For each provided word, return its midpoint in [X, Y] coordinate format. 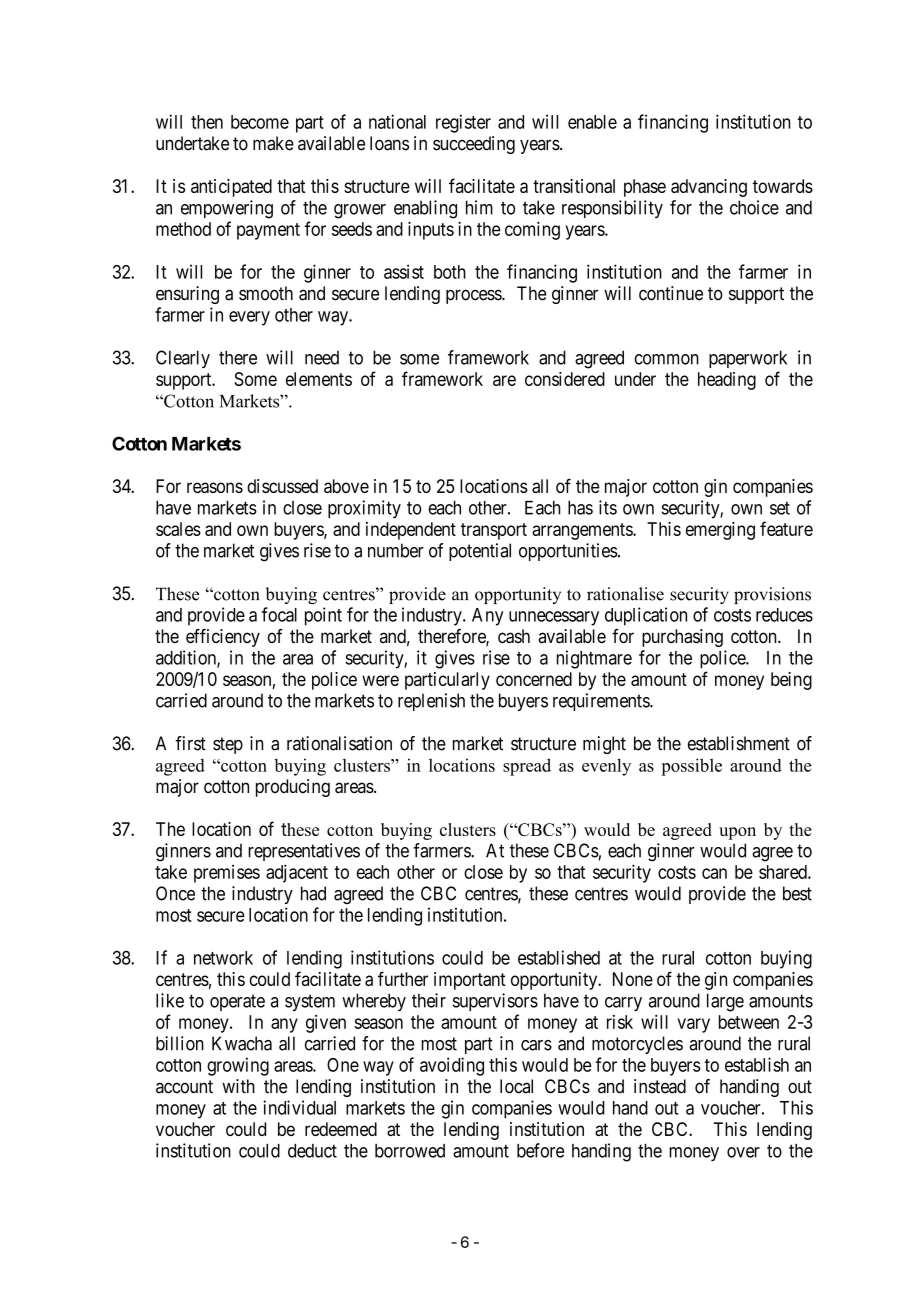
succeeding [474, 145]
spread [527, 767]
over [743, 1152]
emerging [720, 531]
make [273, 143]
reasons [215, 487]
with [238, 1086]
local [516, 1086]
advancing [709, 188]
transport [494, 531]
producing [293, 788]
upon [737, 833]
